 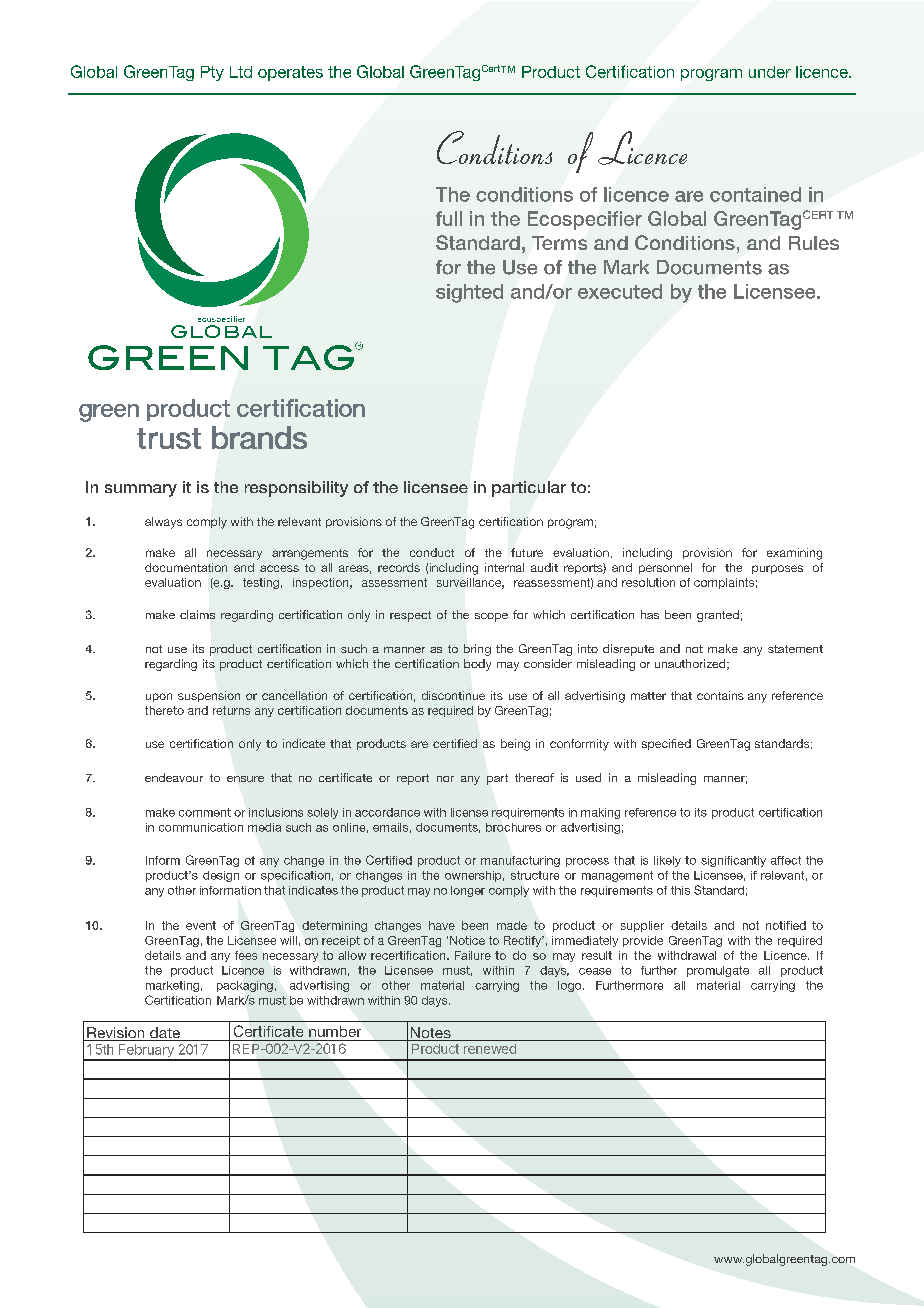 I want to click on specified, so click(x=666, y=744).
